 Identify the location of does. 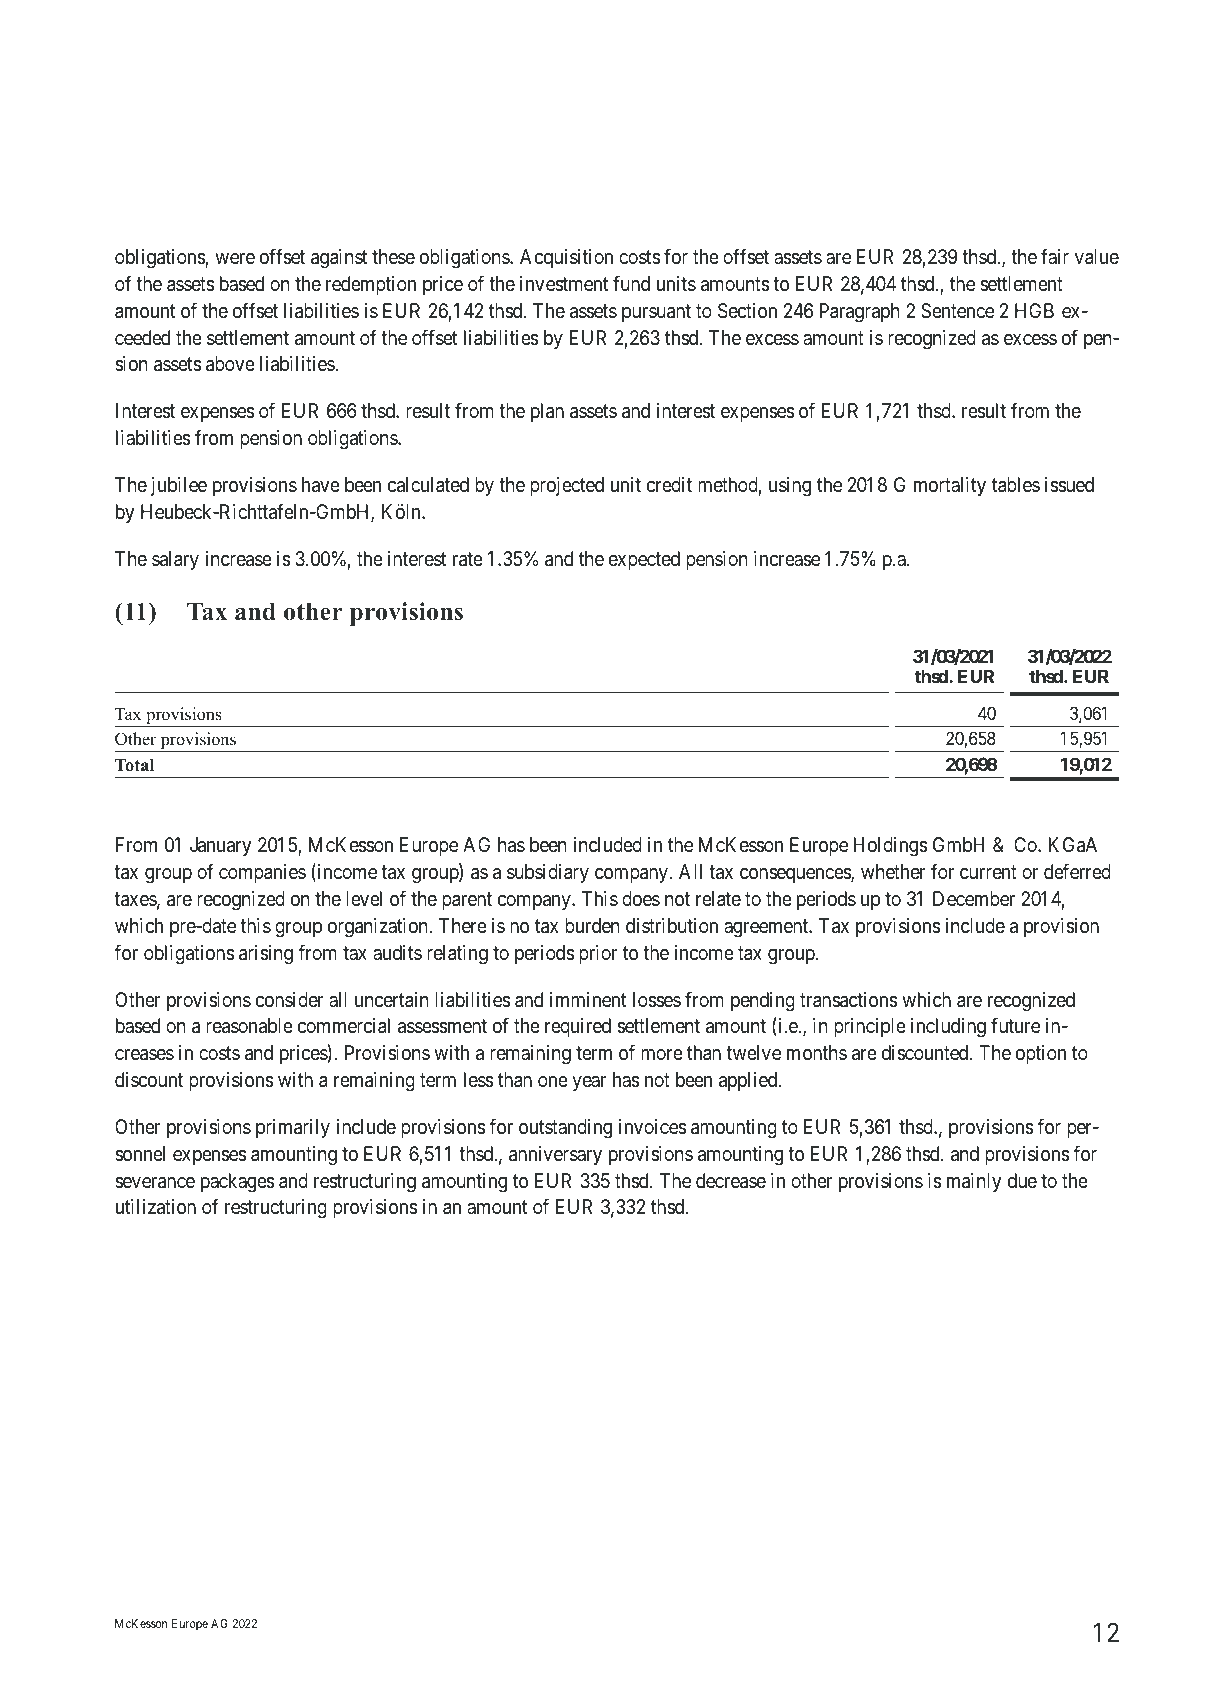
(641, 899).
